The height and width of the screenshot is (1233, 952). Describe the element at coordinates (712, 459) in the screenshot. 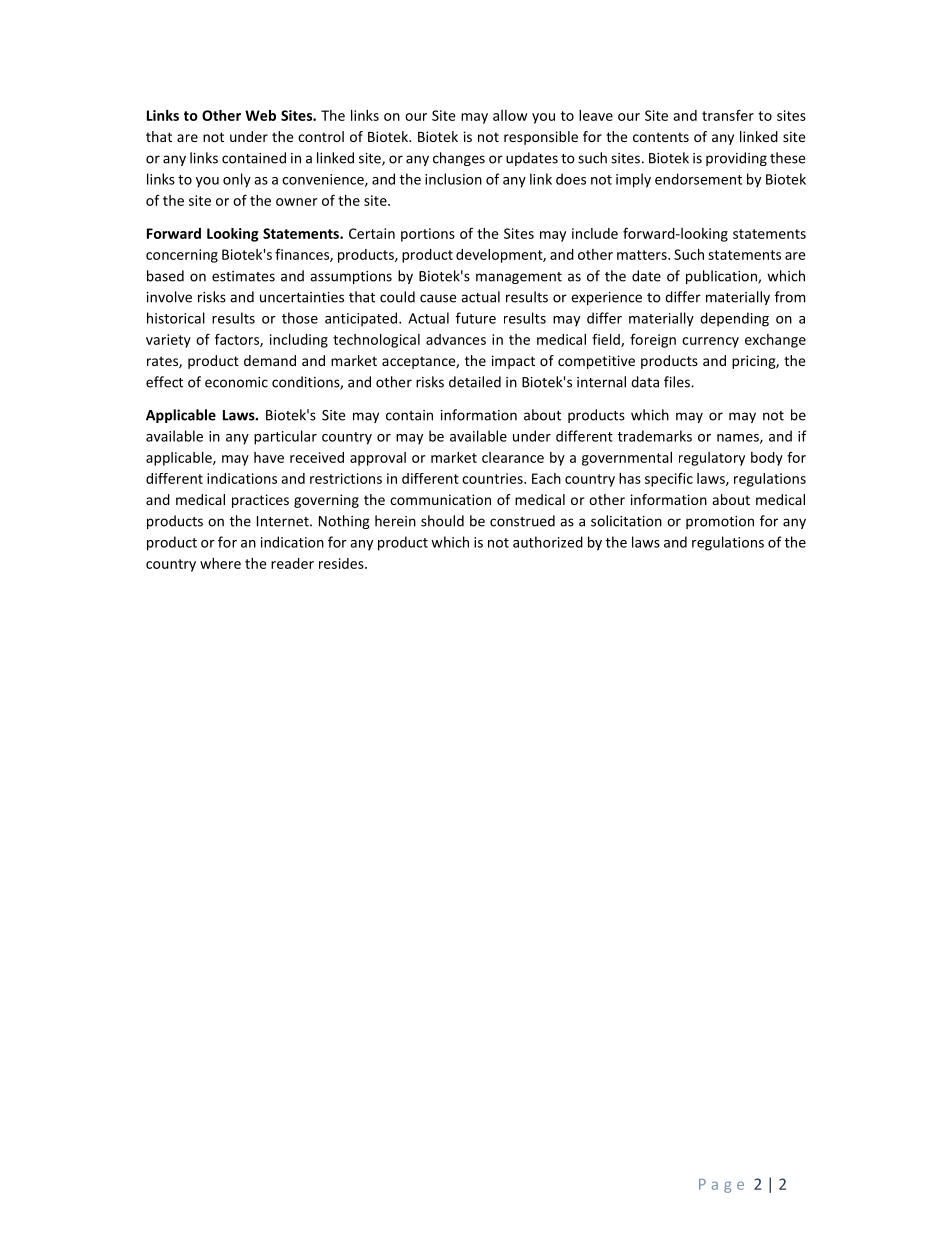

I see `regulatory` at that location.
